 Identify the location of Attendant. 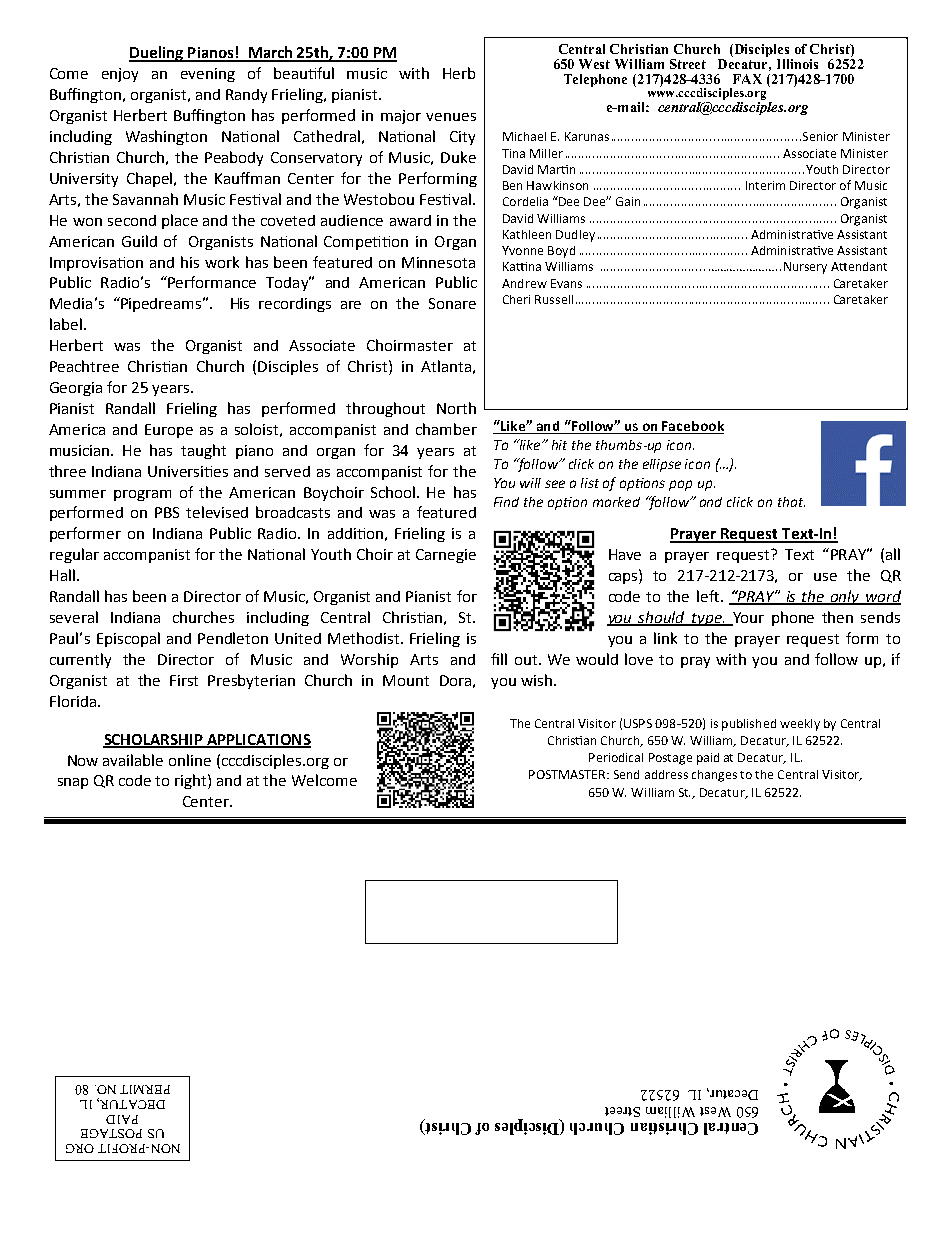
(859, 266).
